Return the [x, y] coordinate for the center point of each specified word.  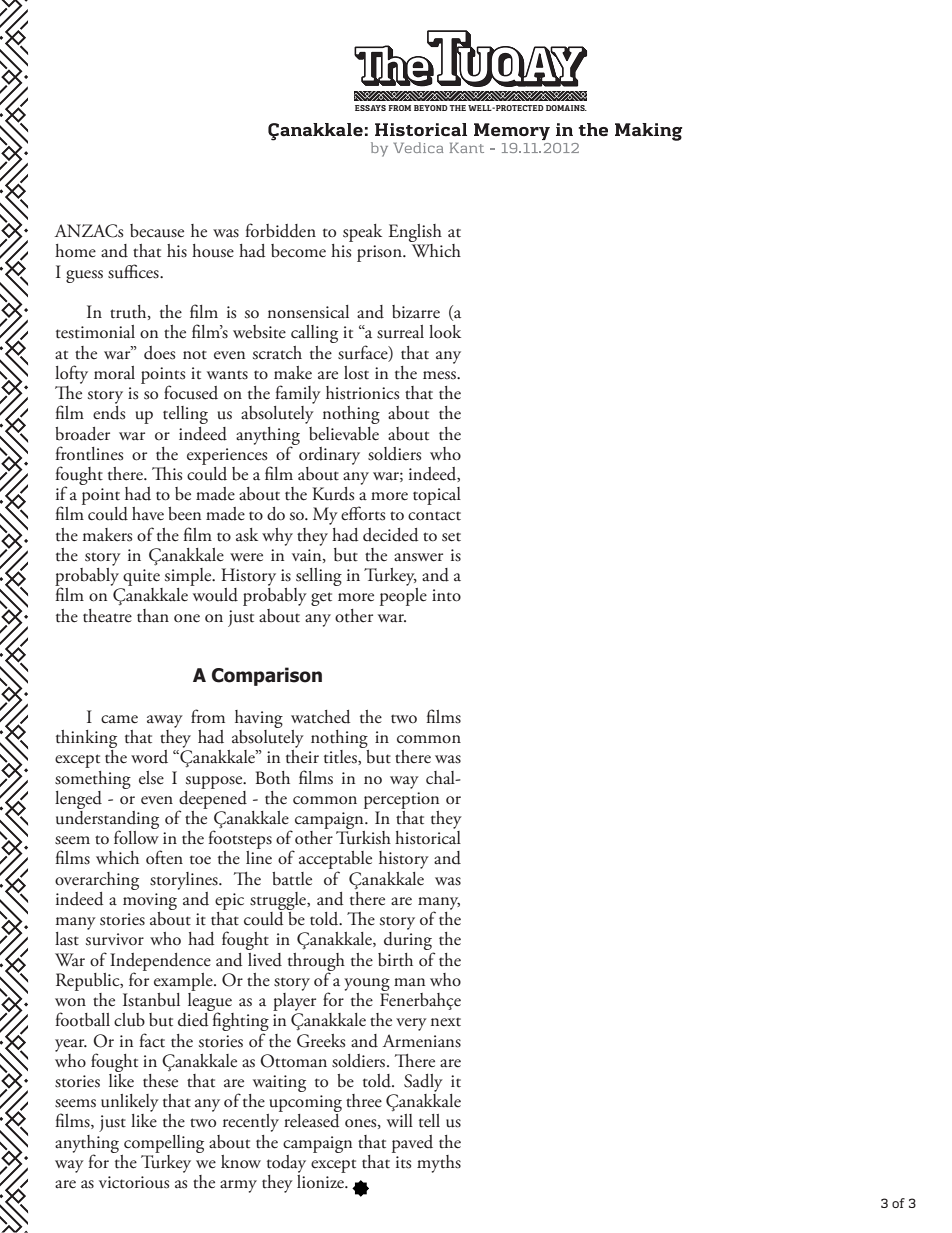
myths [439, 1164]
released [311, 1121]
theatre [107, 616]
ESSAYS [370, 108]
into [446, 595]
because [157, 231]
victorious [134, 1182]
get [321, 599]
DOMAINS [566, 108]
